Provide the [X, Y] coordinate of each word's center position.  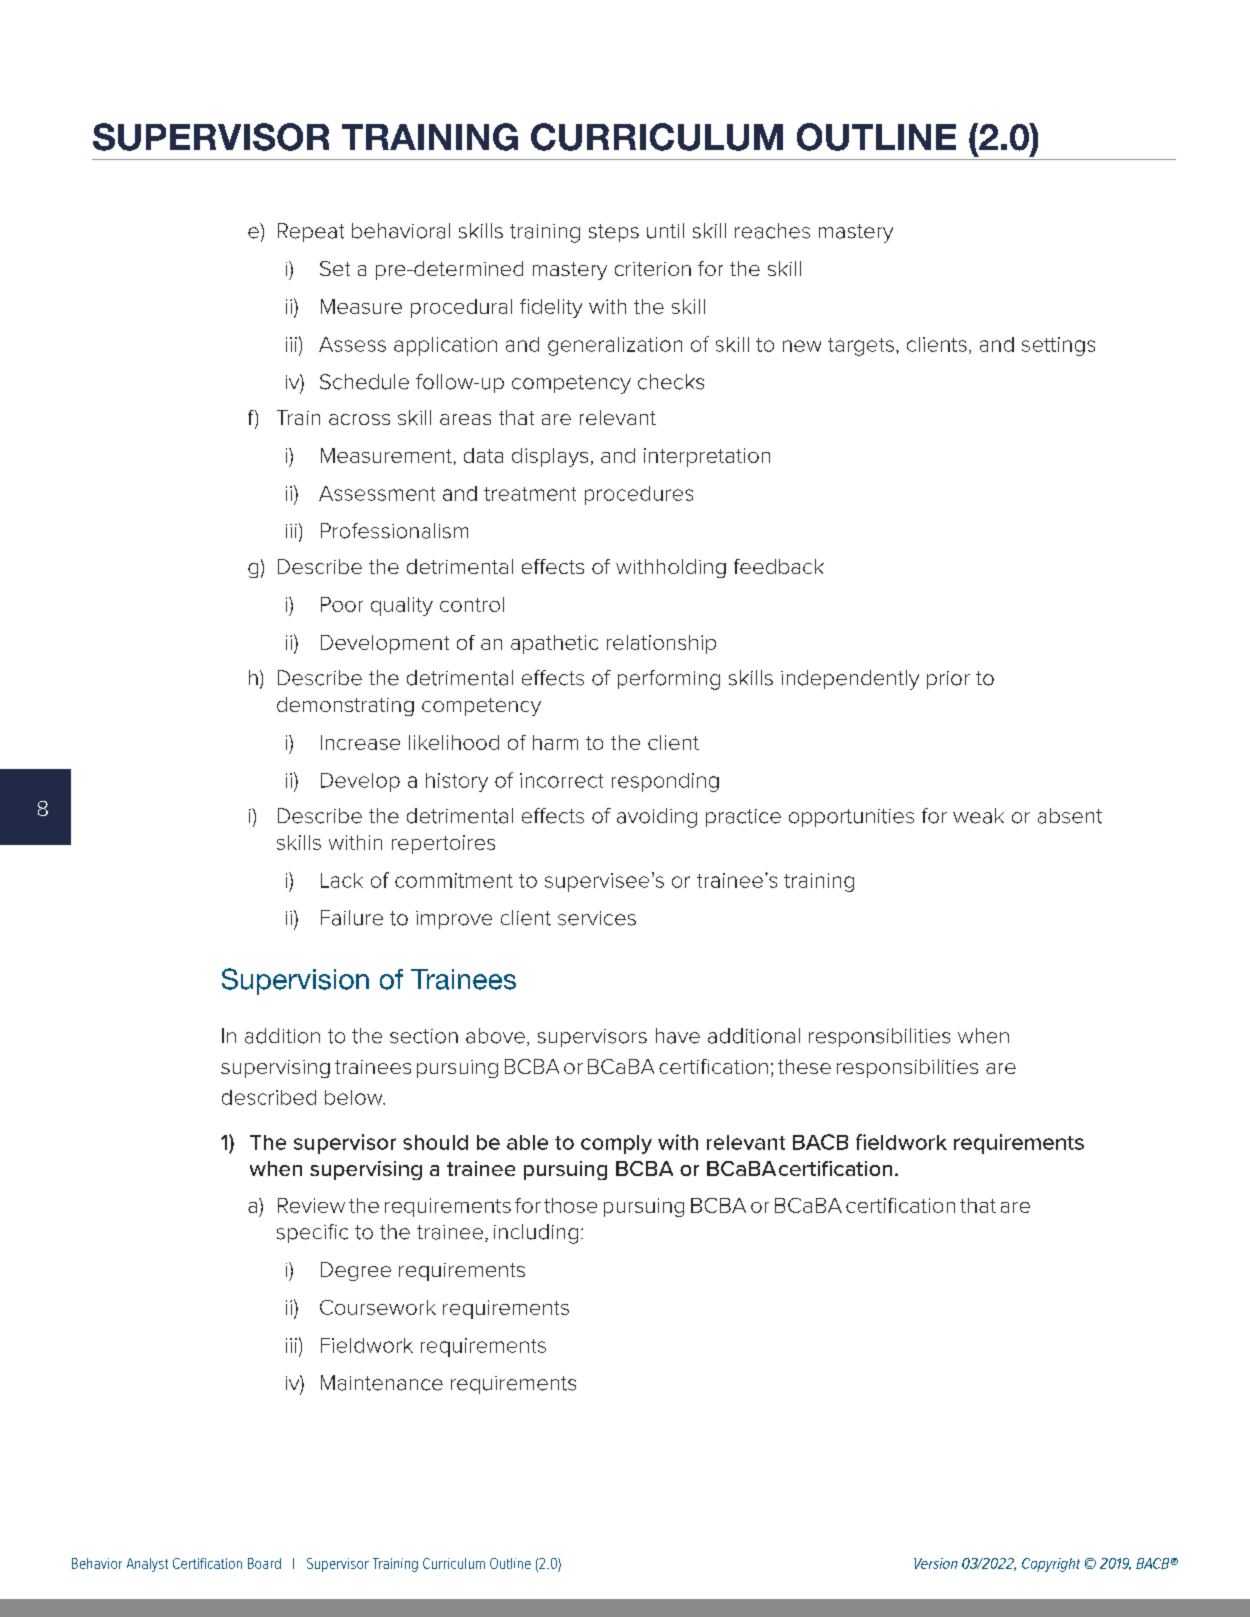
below [355, 1097]
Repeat [311, 232]
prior [948, 680]
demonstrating [345, 706]
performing [669, 680]
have [678, 1036]
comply [616, 1144]
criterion [653, 269]
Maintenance [382, 1383]
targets [861, 347]
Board [264, 1563]
